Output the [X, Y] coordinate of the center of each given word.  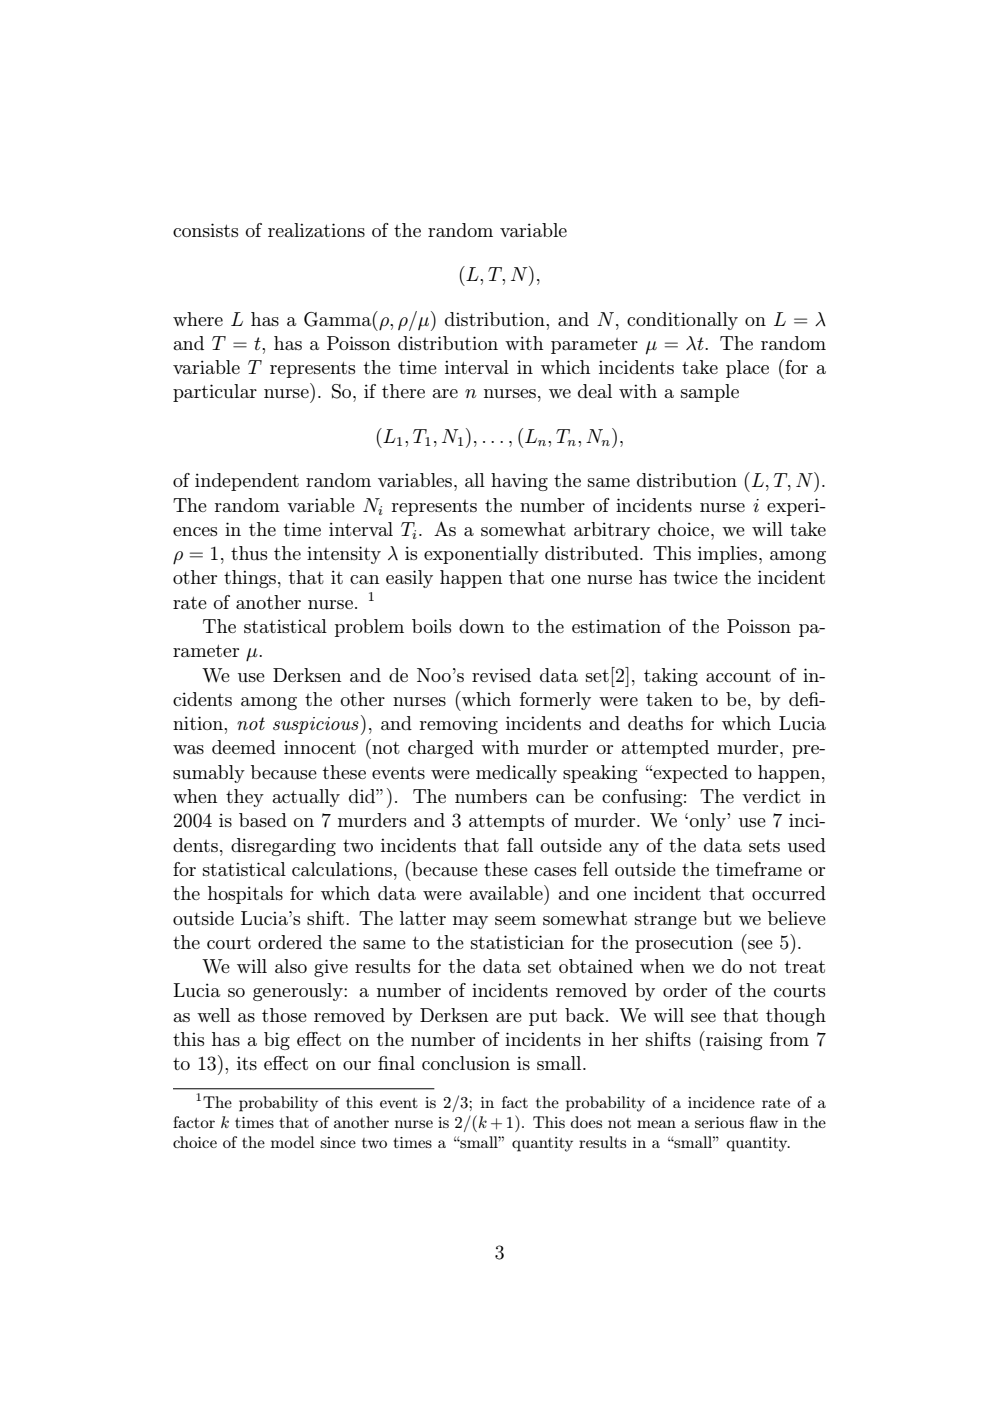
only [708, 822]
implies [729, 555]
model [293, 1142]
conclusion [466, 1063]
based [263, 820]
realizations [316, 230]
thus [249, 553]
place [747, 369]
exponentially [481, 555]
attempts [506, 823]
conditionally [682, 321]
